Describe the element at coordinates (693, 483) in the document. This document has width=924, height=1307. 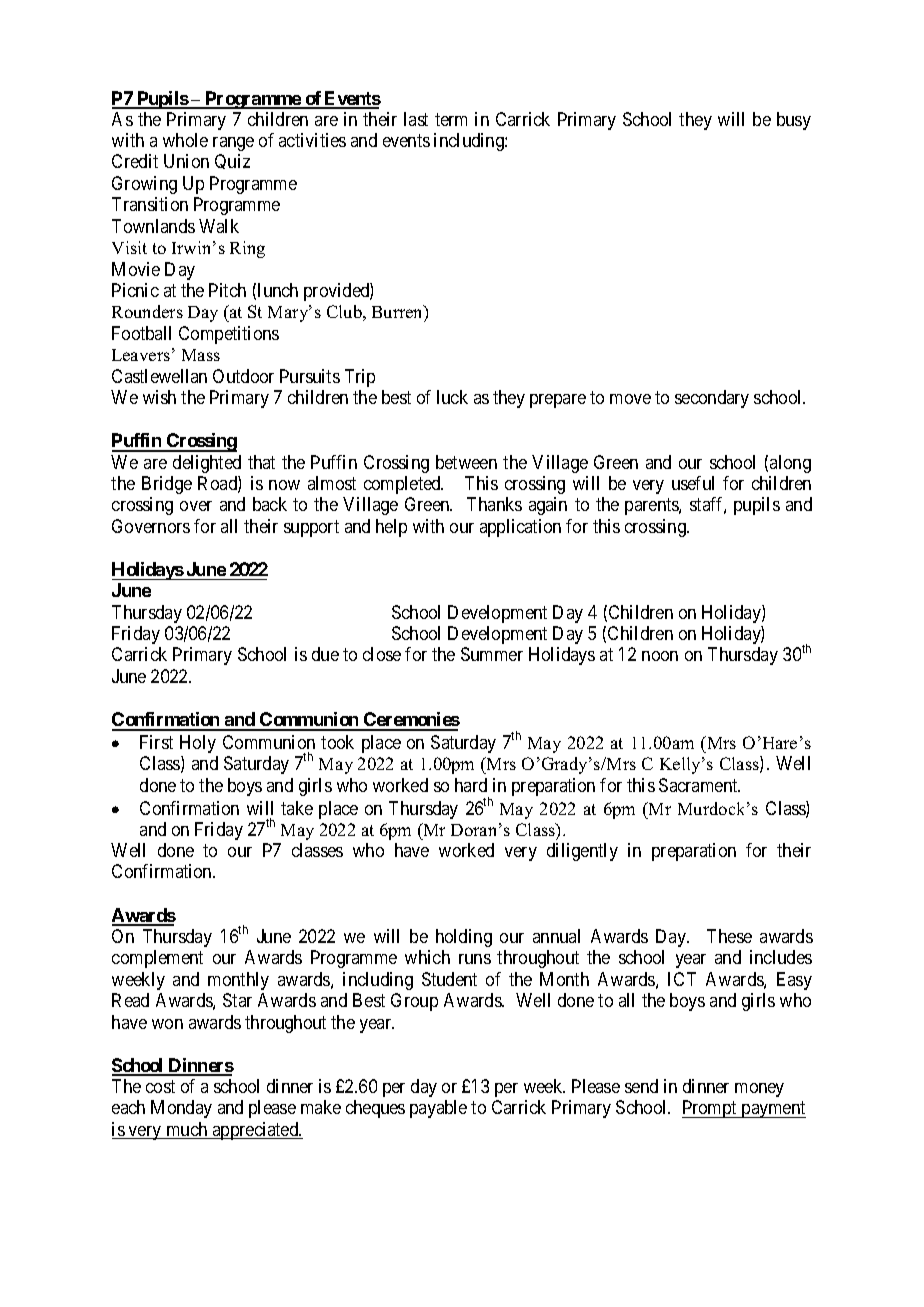
I see `useful` at that location.
